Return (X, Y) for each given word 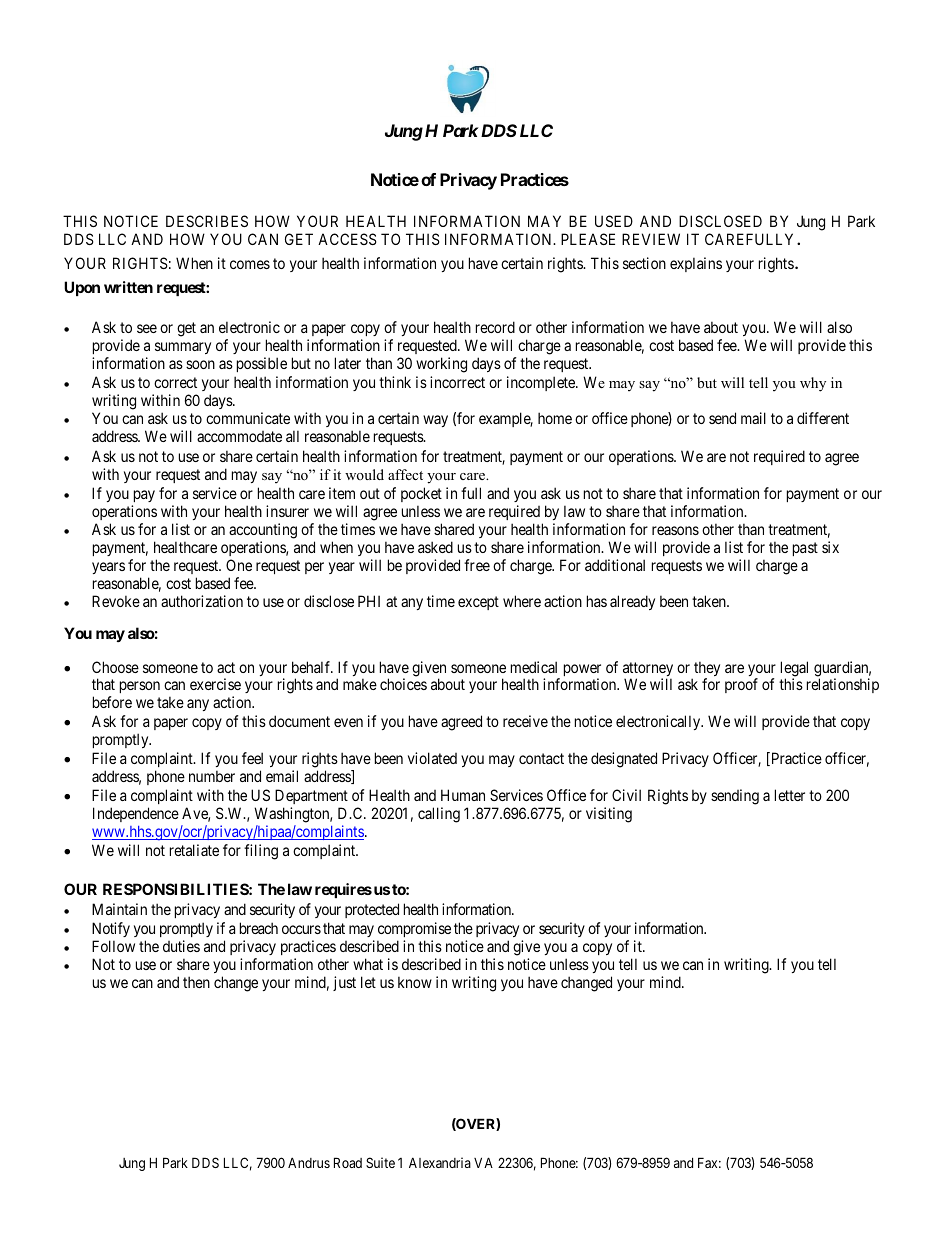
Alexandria (440, 1162)
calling (439, 815)
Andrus (309, 1162)
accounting (263, 531)
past (805, 549)
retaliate (194, 850)
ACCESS (347, 239)
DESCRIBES (207, 221)
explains (696, 264)
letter (790, 795)
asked (435, 547)
